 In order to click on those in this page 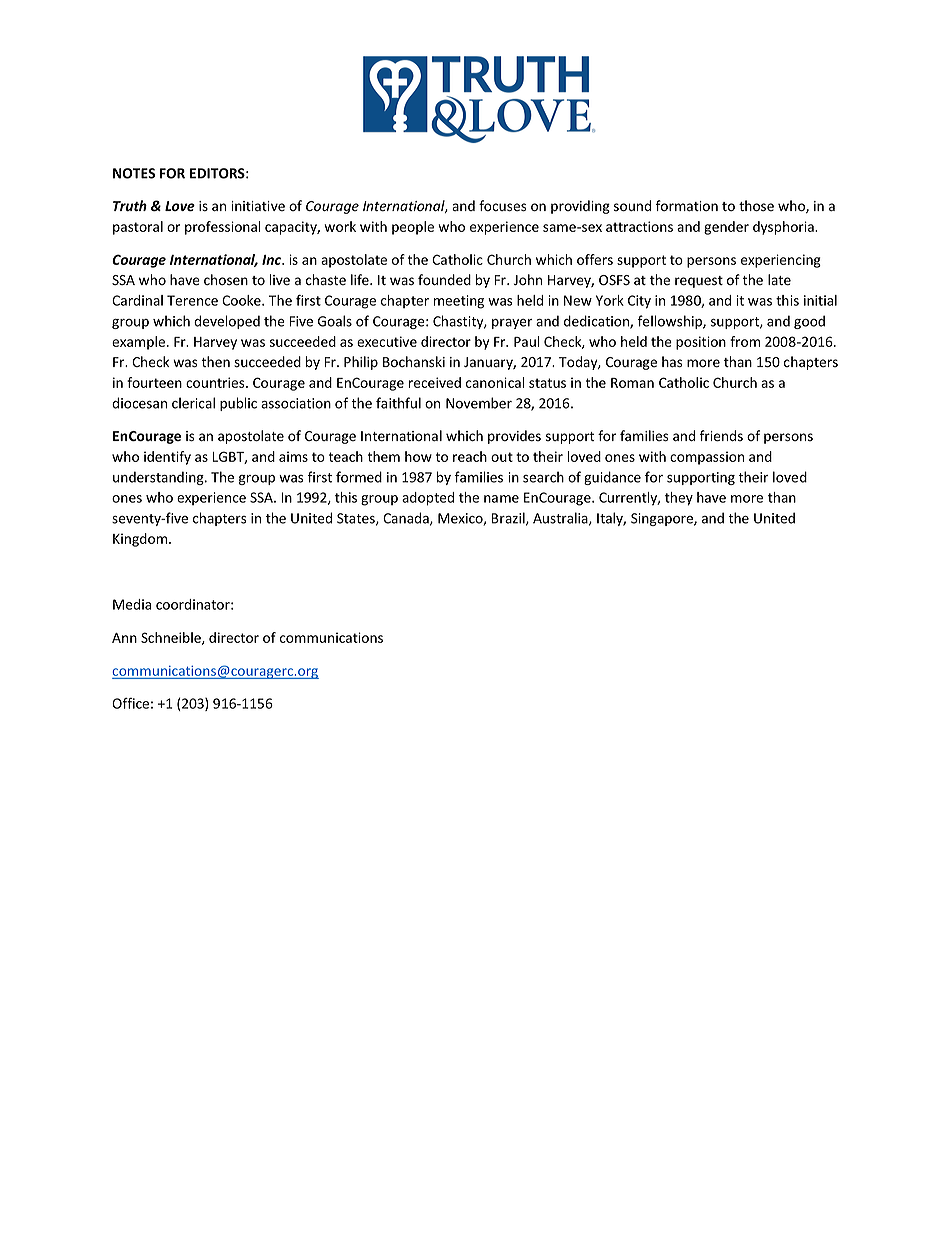, I will do `click(756, 206)`.
